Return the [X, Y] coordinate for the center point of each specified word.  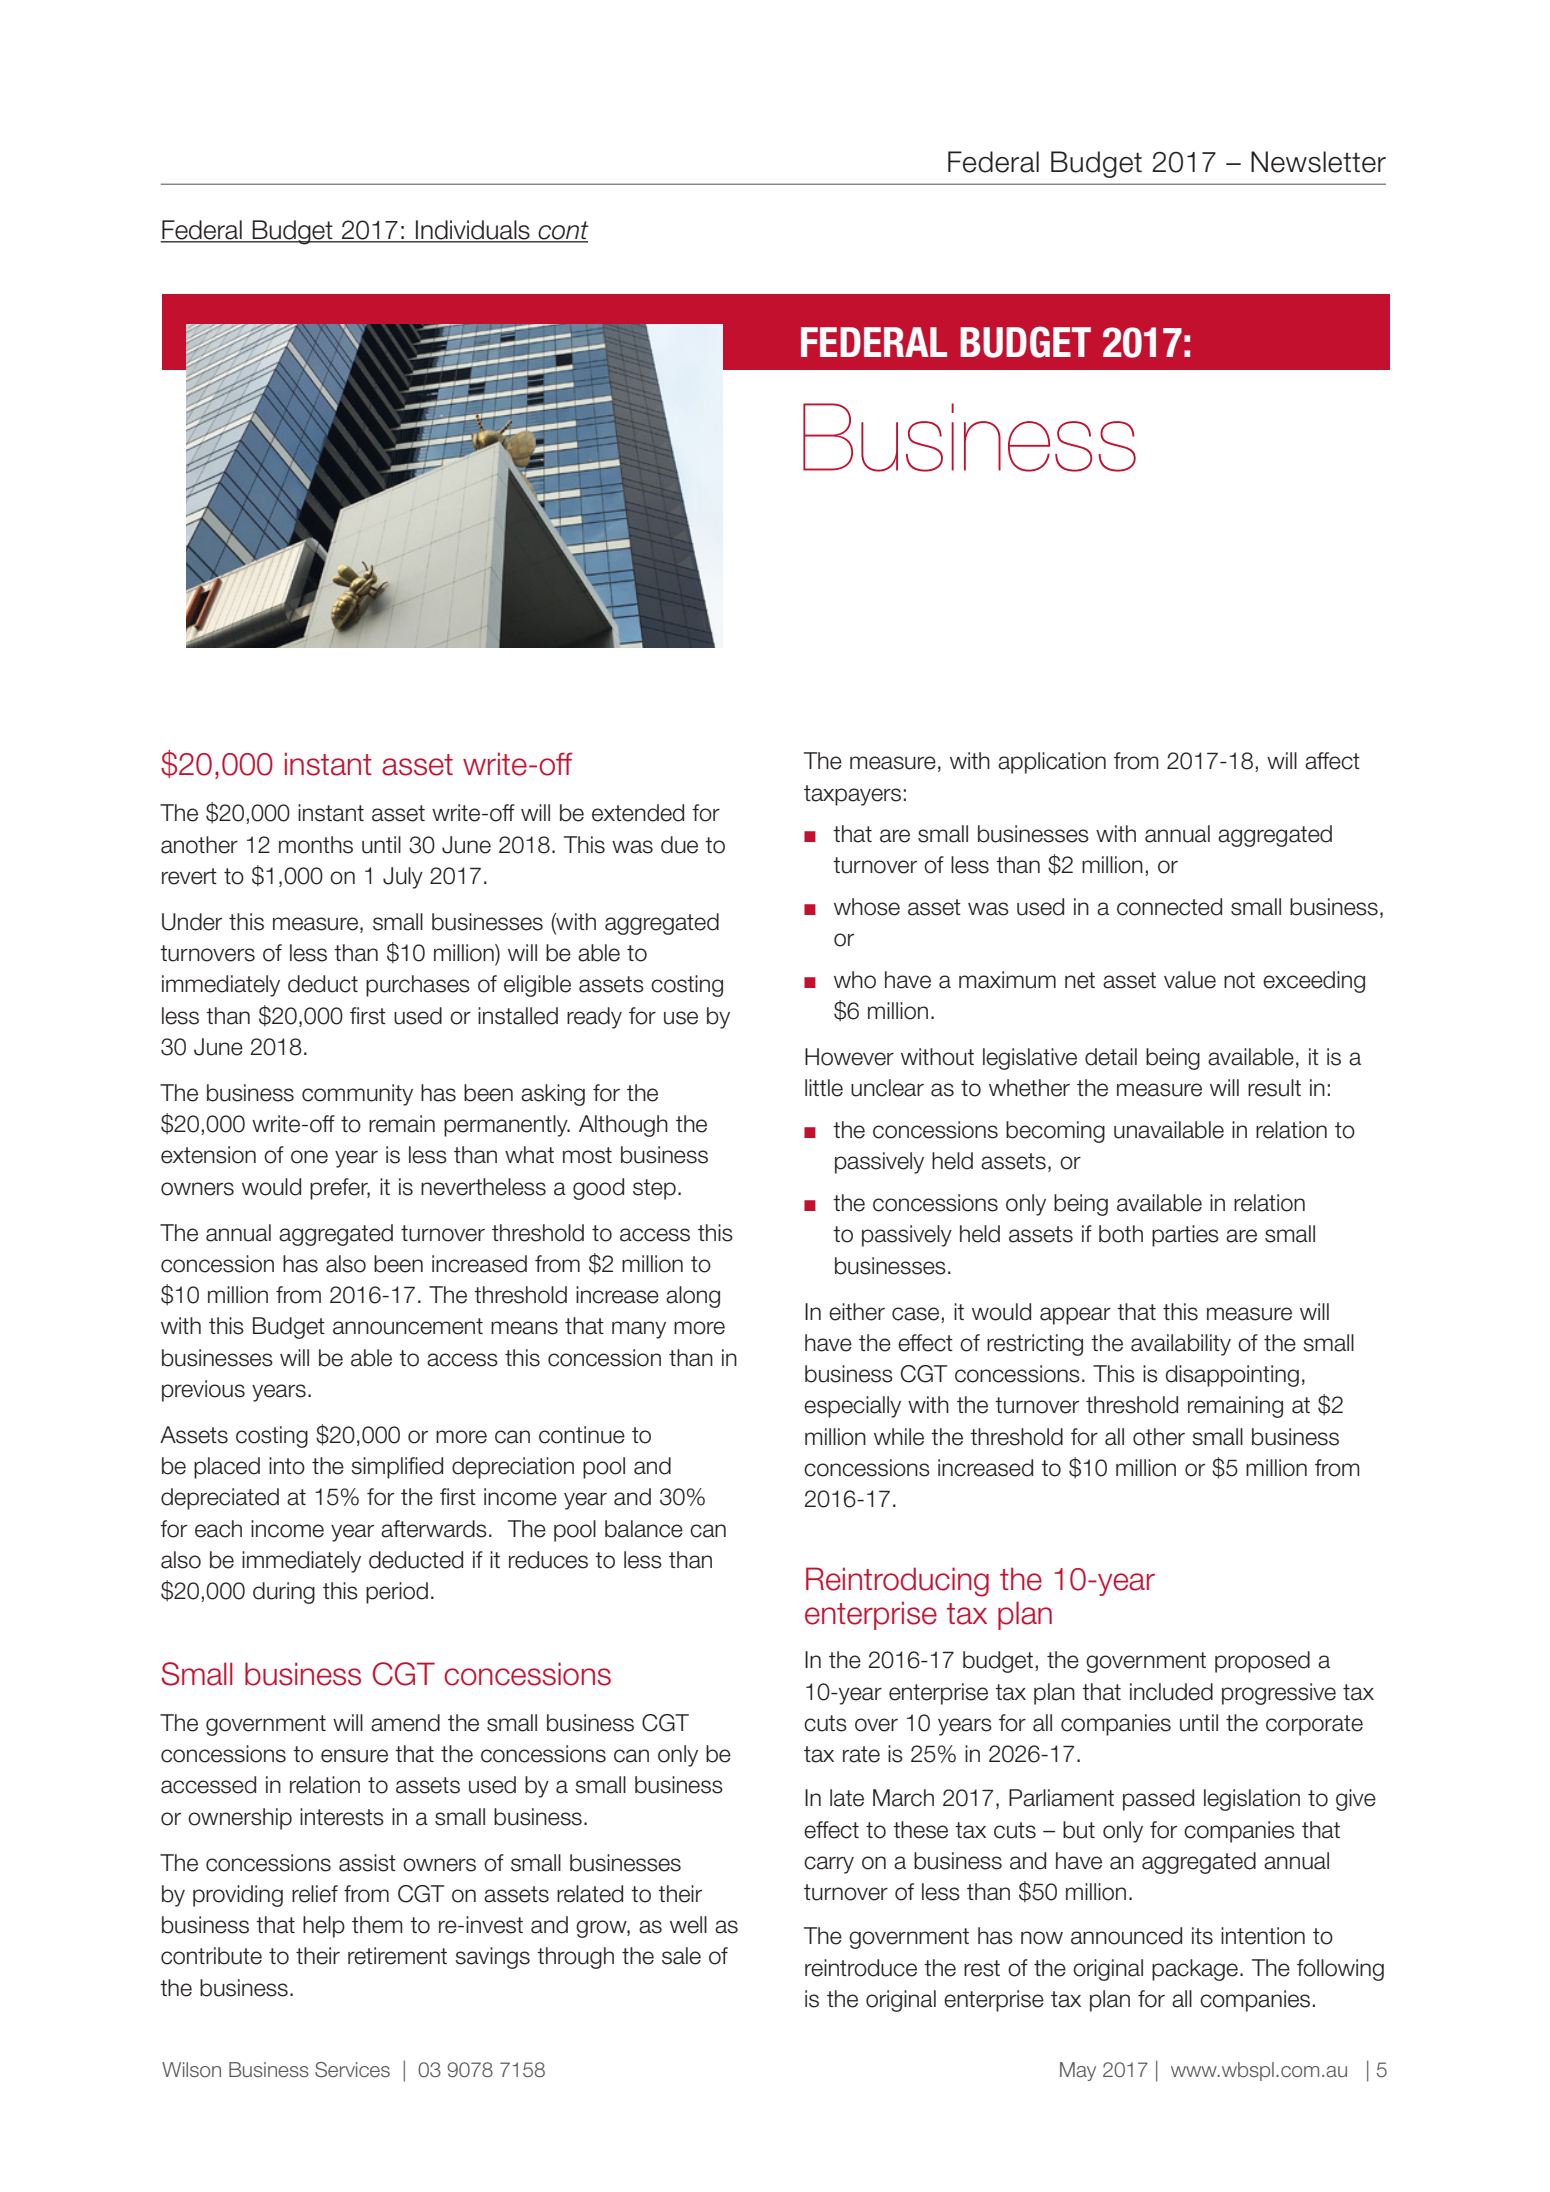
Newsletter [1318, 162]
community [357, 1095]
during [284, 1593]
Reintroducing [897, 1582]
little [824, 1088]
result [1274, 1088]
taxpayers [852, 795]
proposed [1262, 1662]
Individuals [473, 231]
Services [352, 2070]
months [316, 845]
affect [1332, 761]
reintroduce [861, 1968]
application [1052, 763]
